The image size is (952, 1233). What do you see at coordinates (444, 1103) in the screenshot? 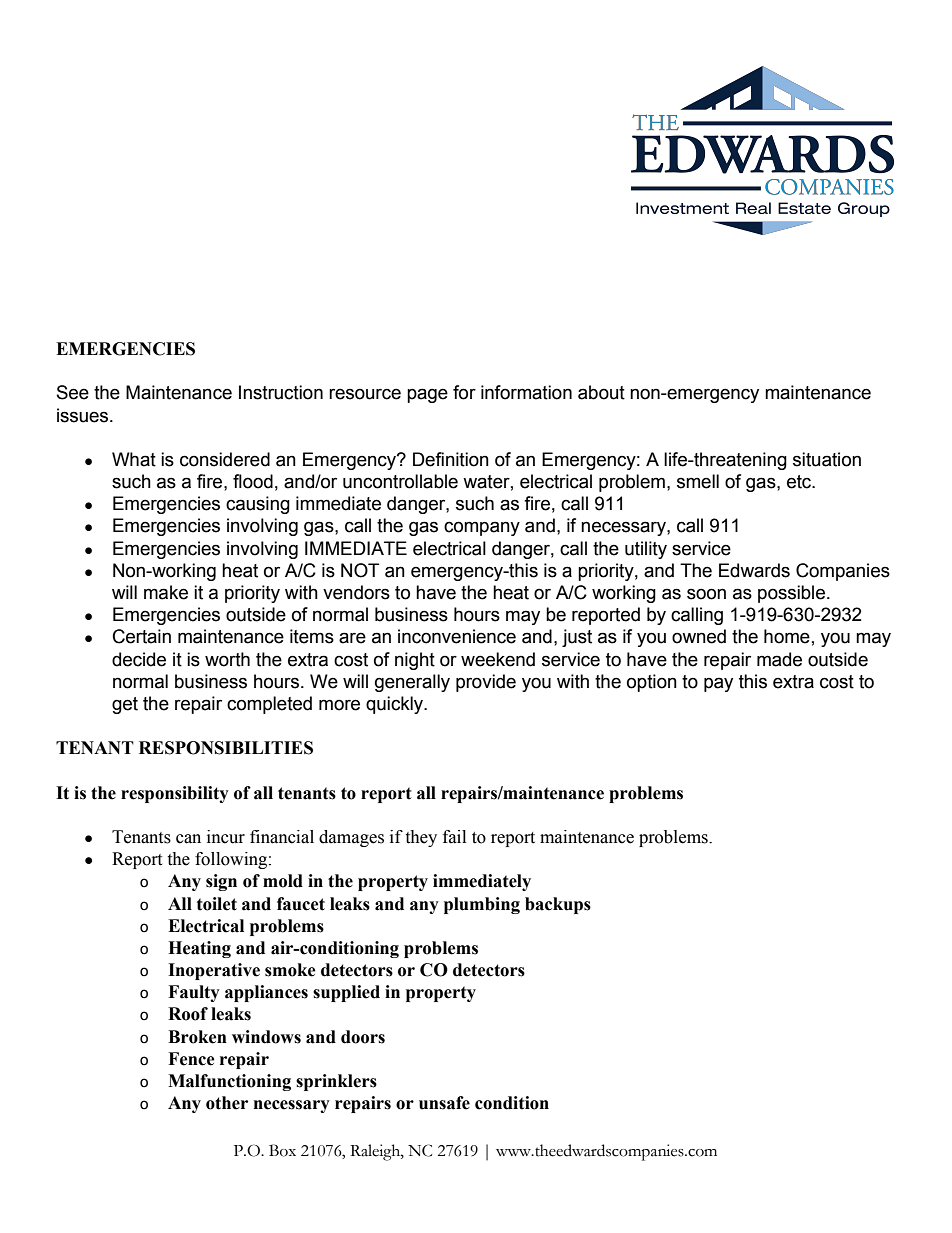
I see `unsafe` at bounding box center [444, 1103].
